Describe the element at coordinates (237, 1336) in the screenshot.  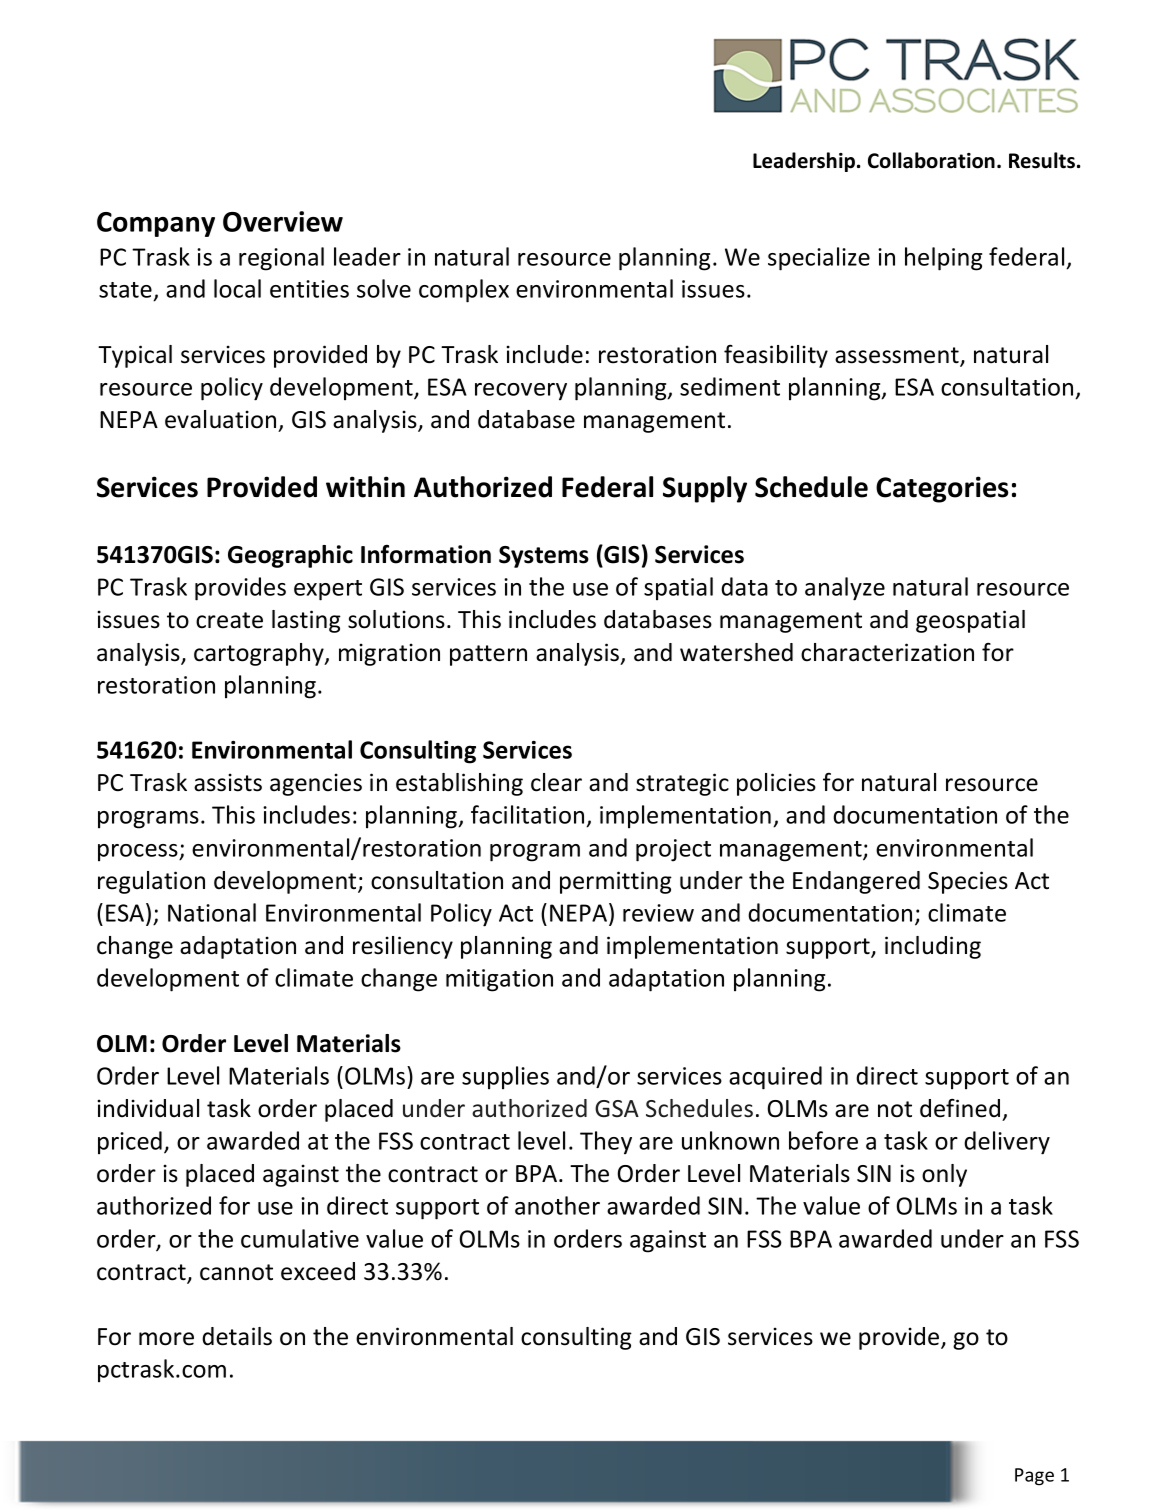
I see `details` at that location.
